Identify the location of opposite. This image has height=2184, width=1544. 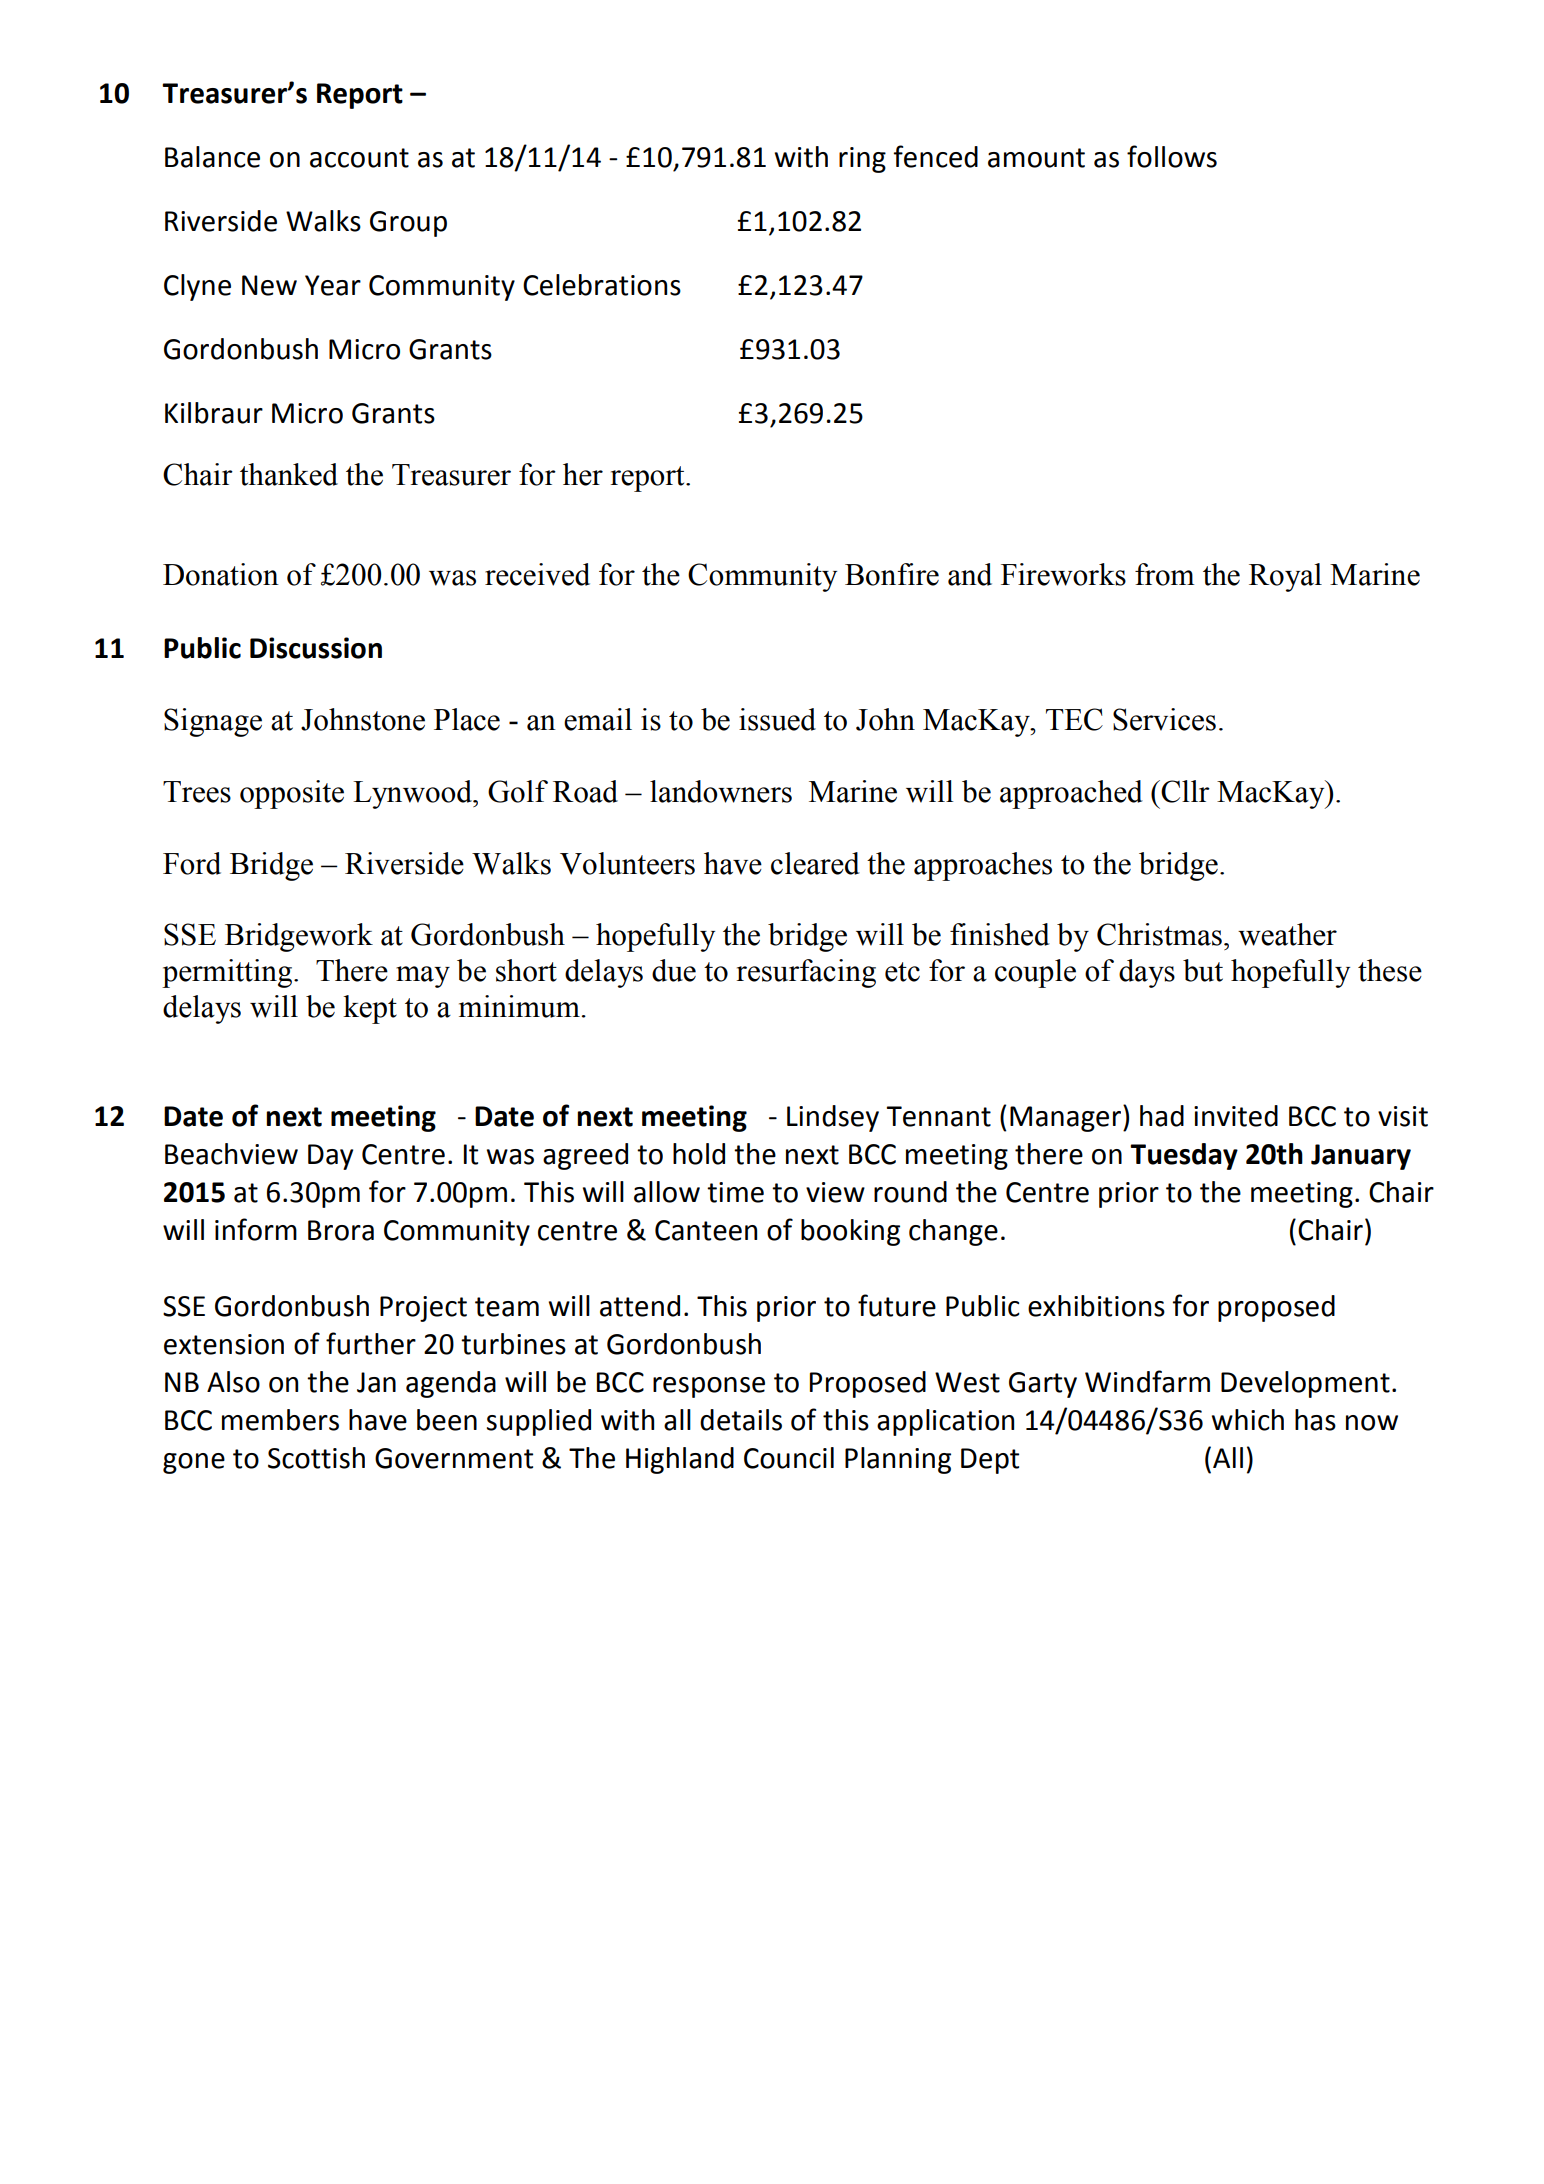
(292, 794).
